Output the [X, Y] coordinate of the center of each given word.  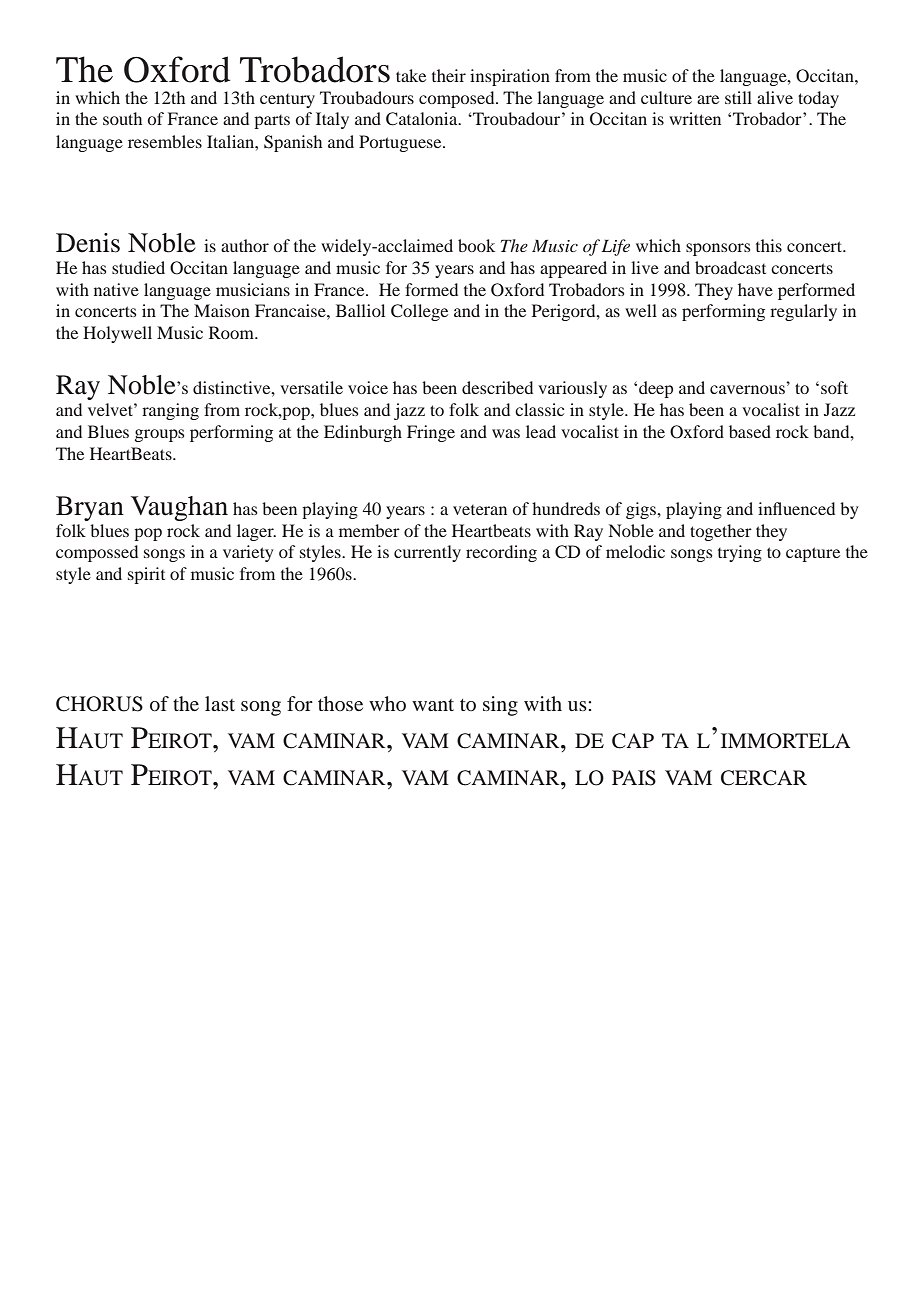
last [220, 703]
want [433, 705]
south [122, 118]
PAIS [634, 778]
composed [458, 99]
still [738, 97]
